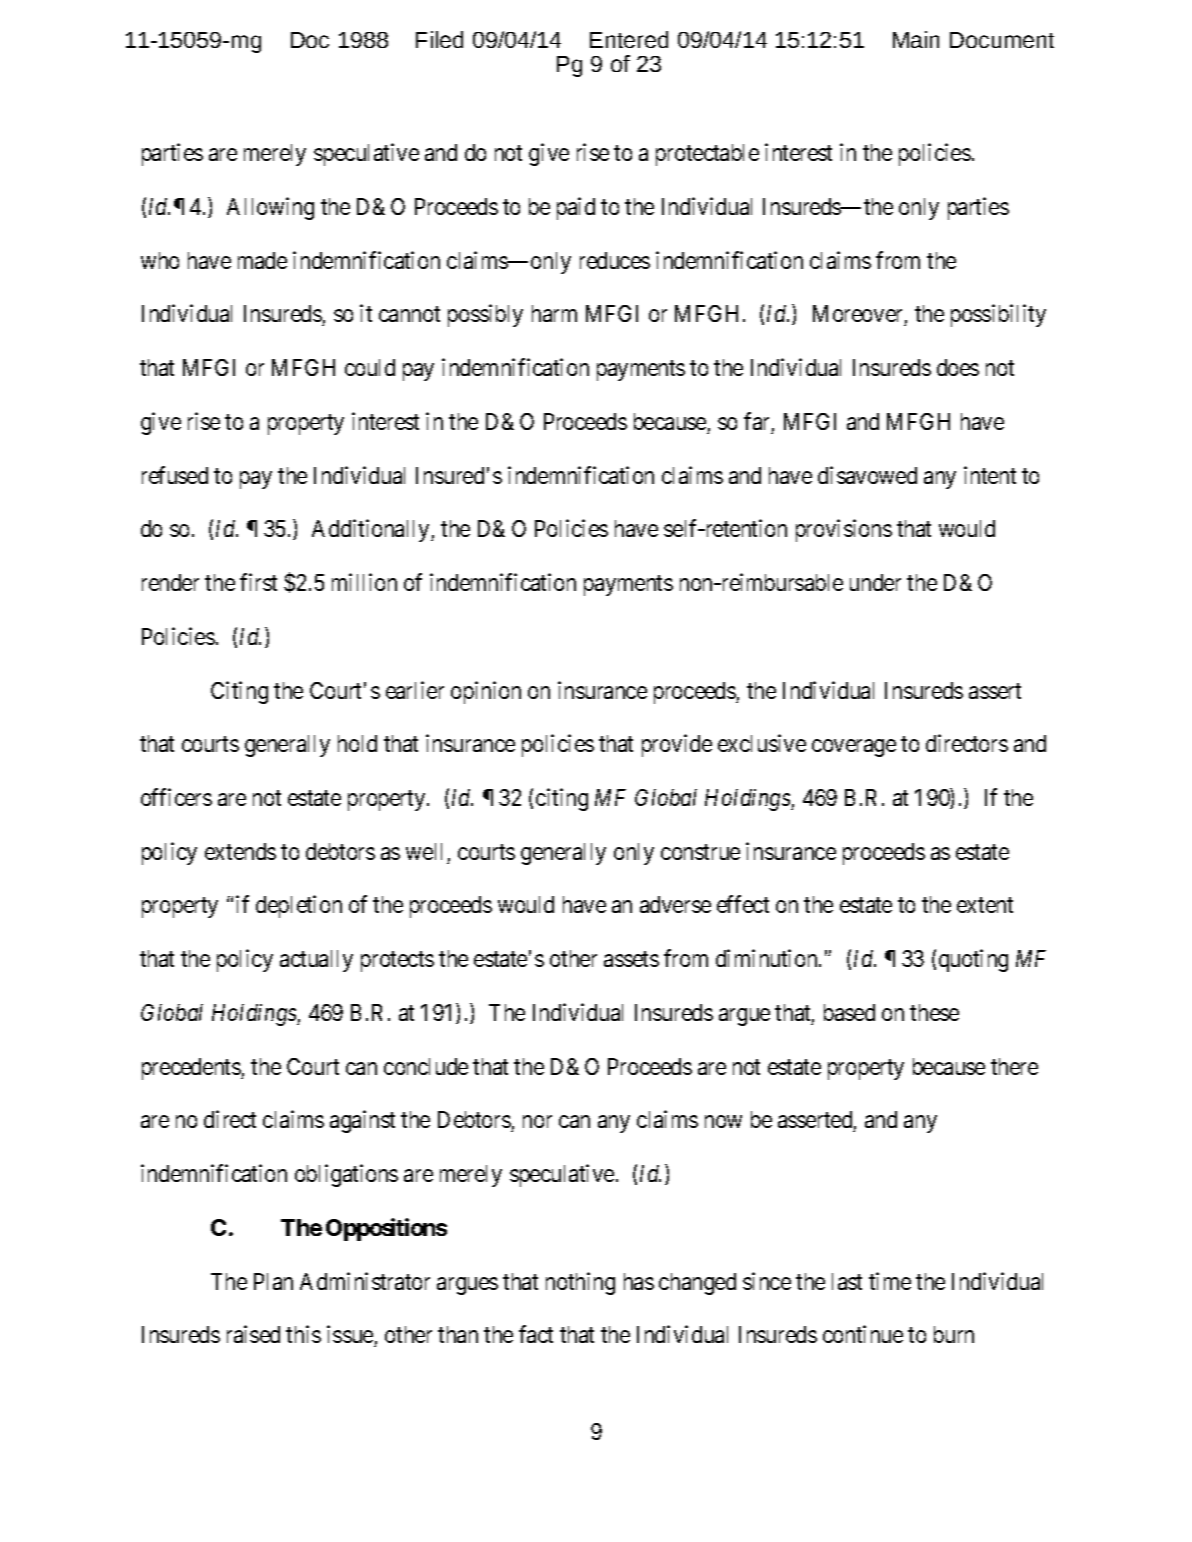 This page has width=1192, height=1542. I want to click on Plan, so click(273, 1281).
